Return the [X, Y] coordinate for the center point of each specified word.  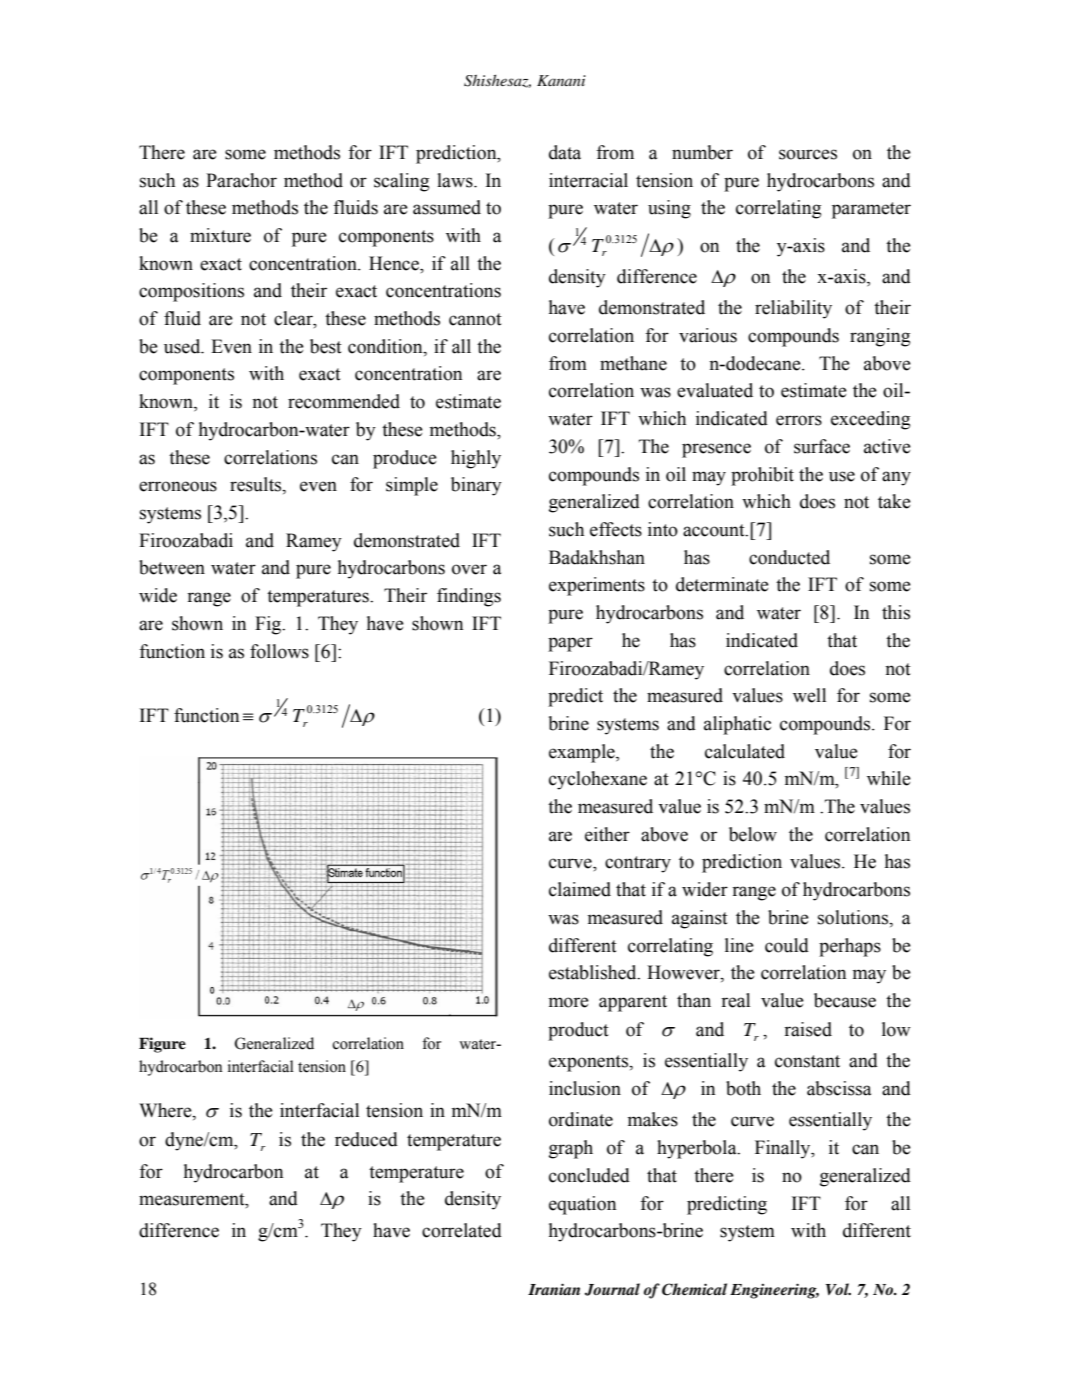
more [569, 1002]
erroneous [178, 486]
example [583, 753]
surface [822, 446]
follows [279, 651]
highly [476, 459]
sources [808, 154]
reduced [366, 1139]
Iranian [554, 1289]
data [565, 152]
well [809, 695]
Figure [162, 1045]
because [845, 1000]
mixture [220, 235]
